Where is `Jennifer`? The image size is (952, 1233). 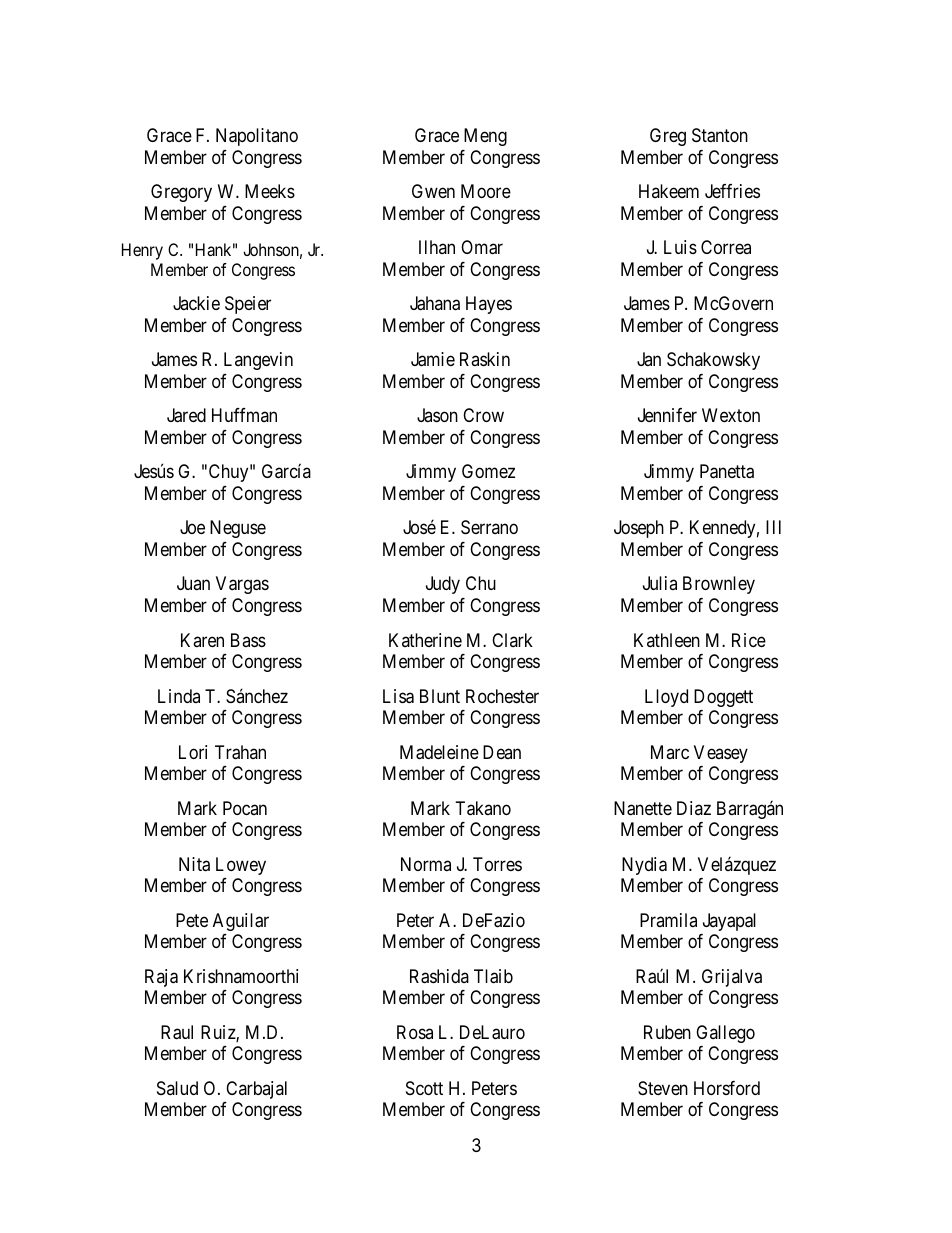
Jennifer is located at coordinates (667, 415).
